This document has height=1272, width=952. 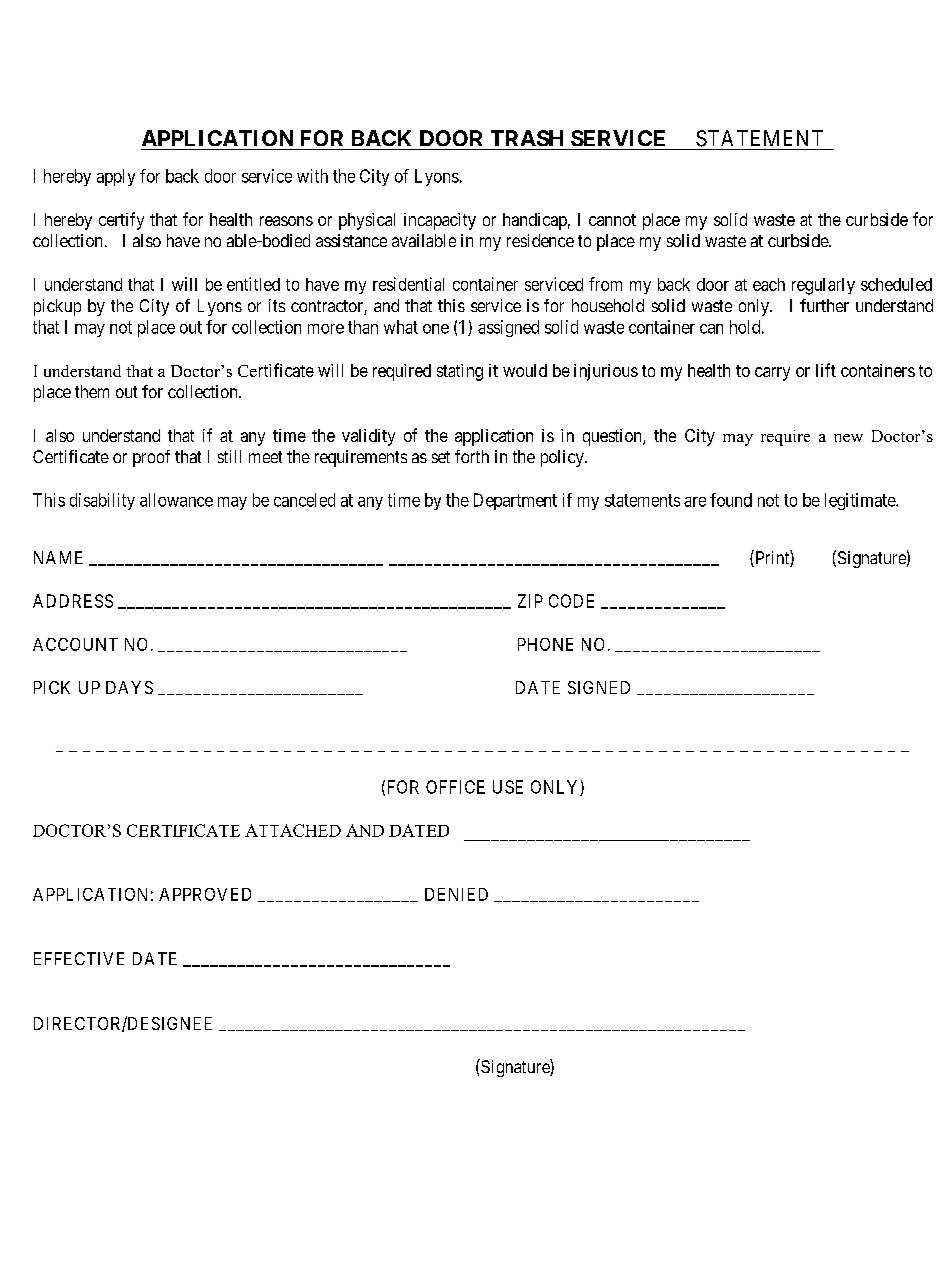 I want to click on APPROVED, so click(x=205, y=894).
